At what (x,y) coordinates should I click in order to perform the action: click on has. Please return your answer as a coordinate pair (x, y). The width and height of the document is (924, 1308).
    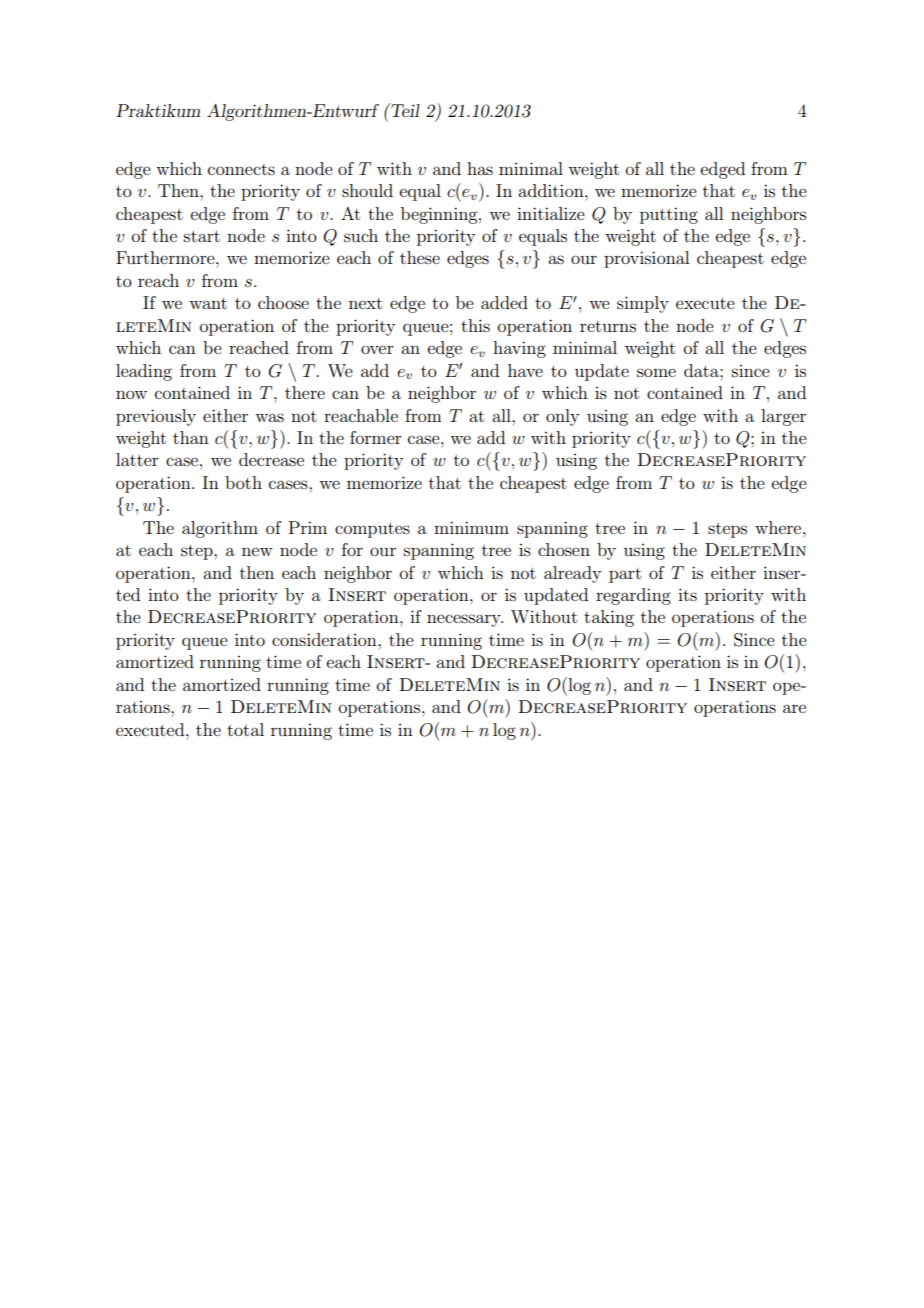
    Looking at the image, I should click on (480, 168).
